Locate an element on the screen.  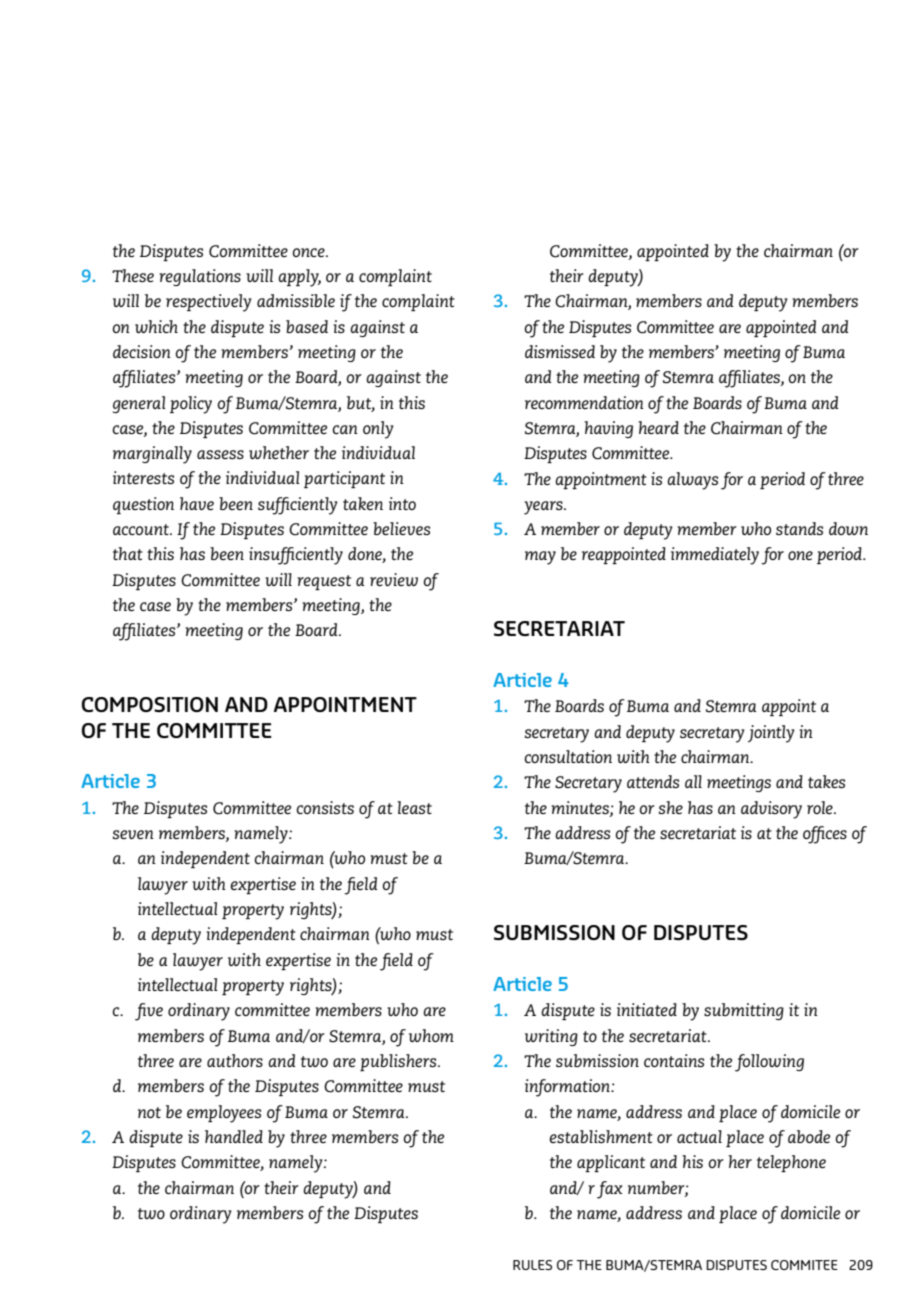
consultation is located at coordinates (568, 756).
